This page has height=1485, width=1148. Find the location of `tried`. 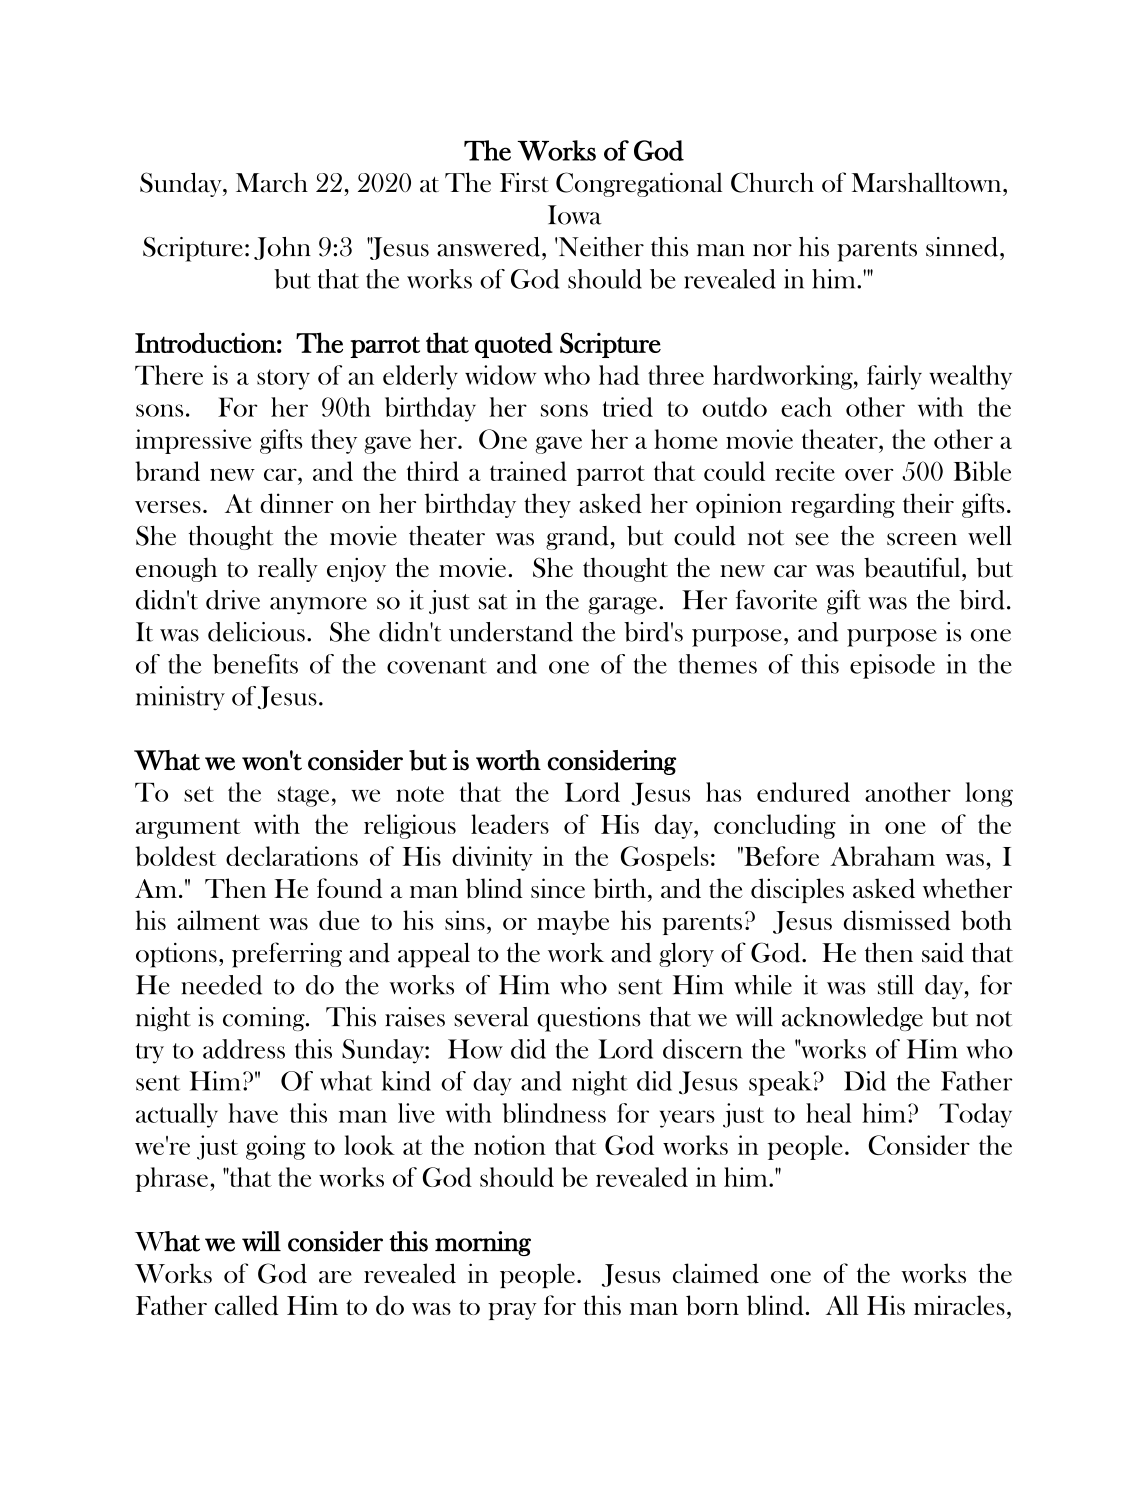

tried is located at coordinates (628, 407).
